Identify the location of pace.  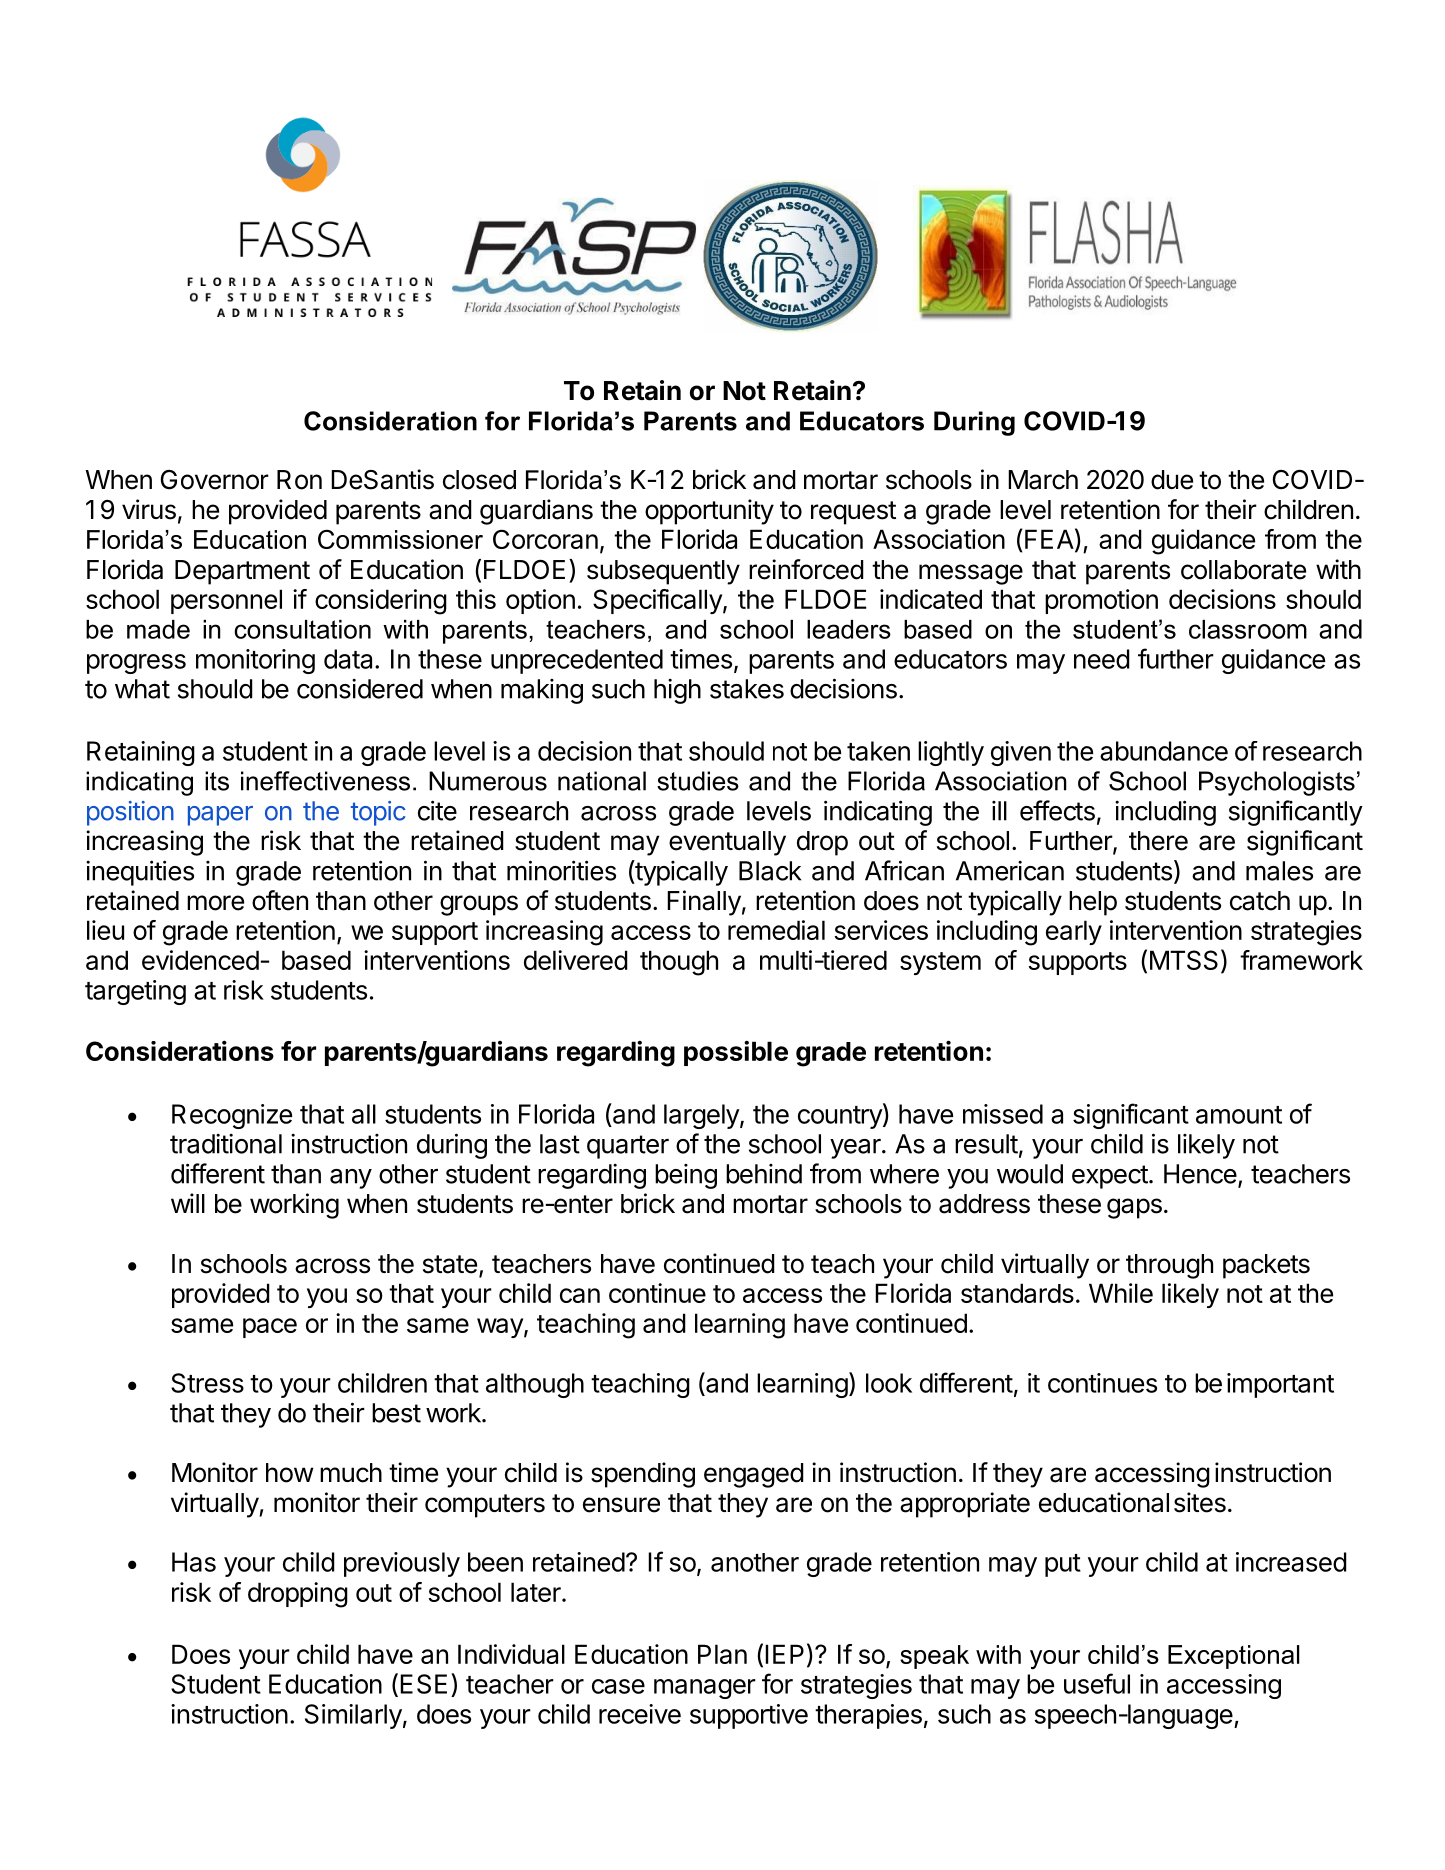
(270, 1328).
